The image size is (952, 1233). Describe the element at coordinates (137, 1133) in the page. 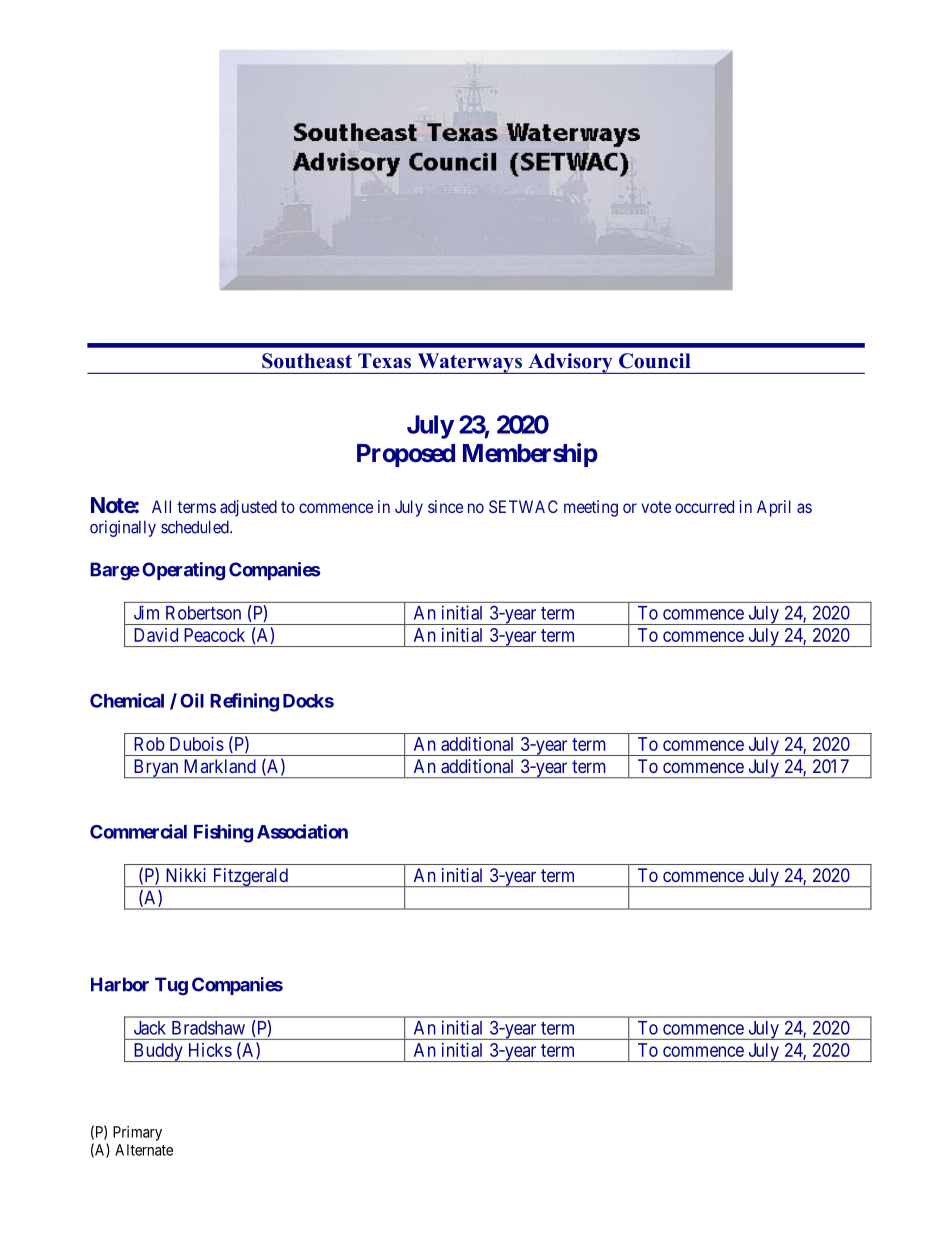

I see `Primary` at that location.
